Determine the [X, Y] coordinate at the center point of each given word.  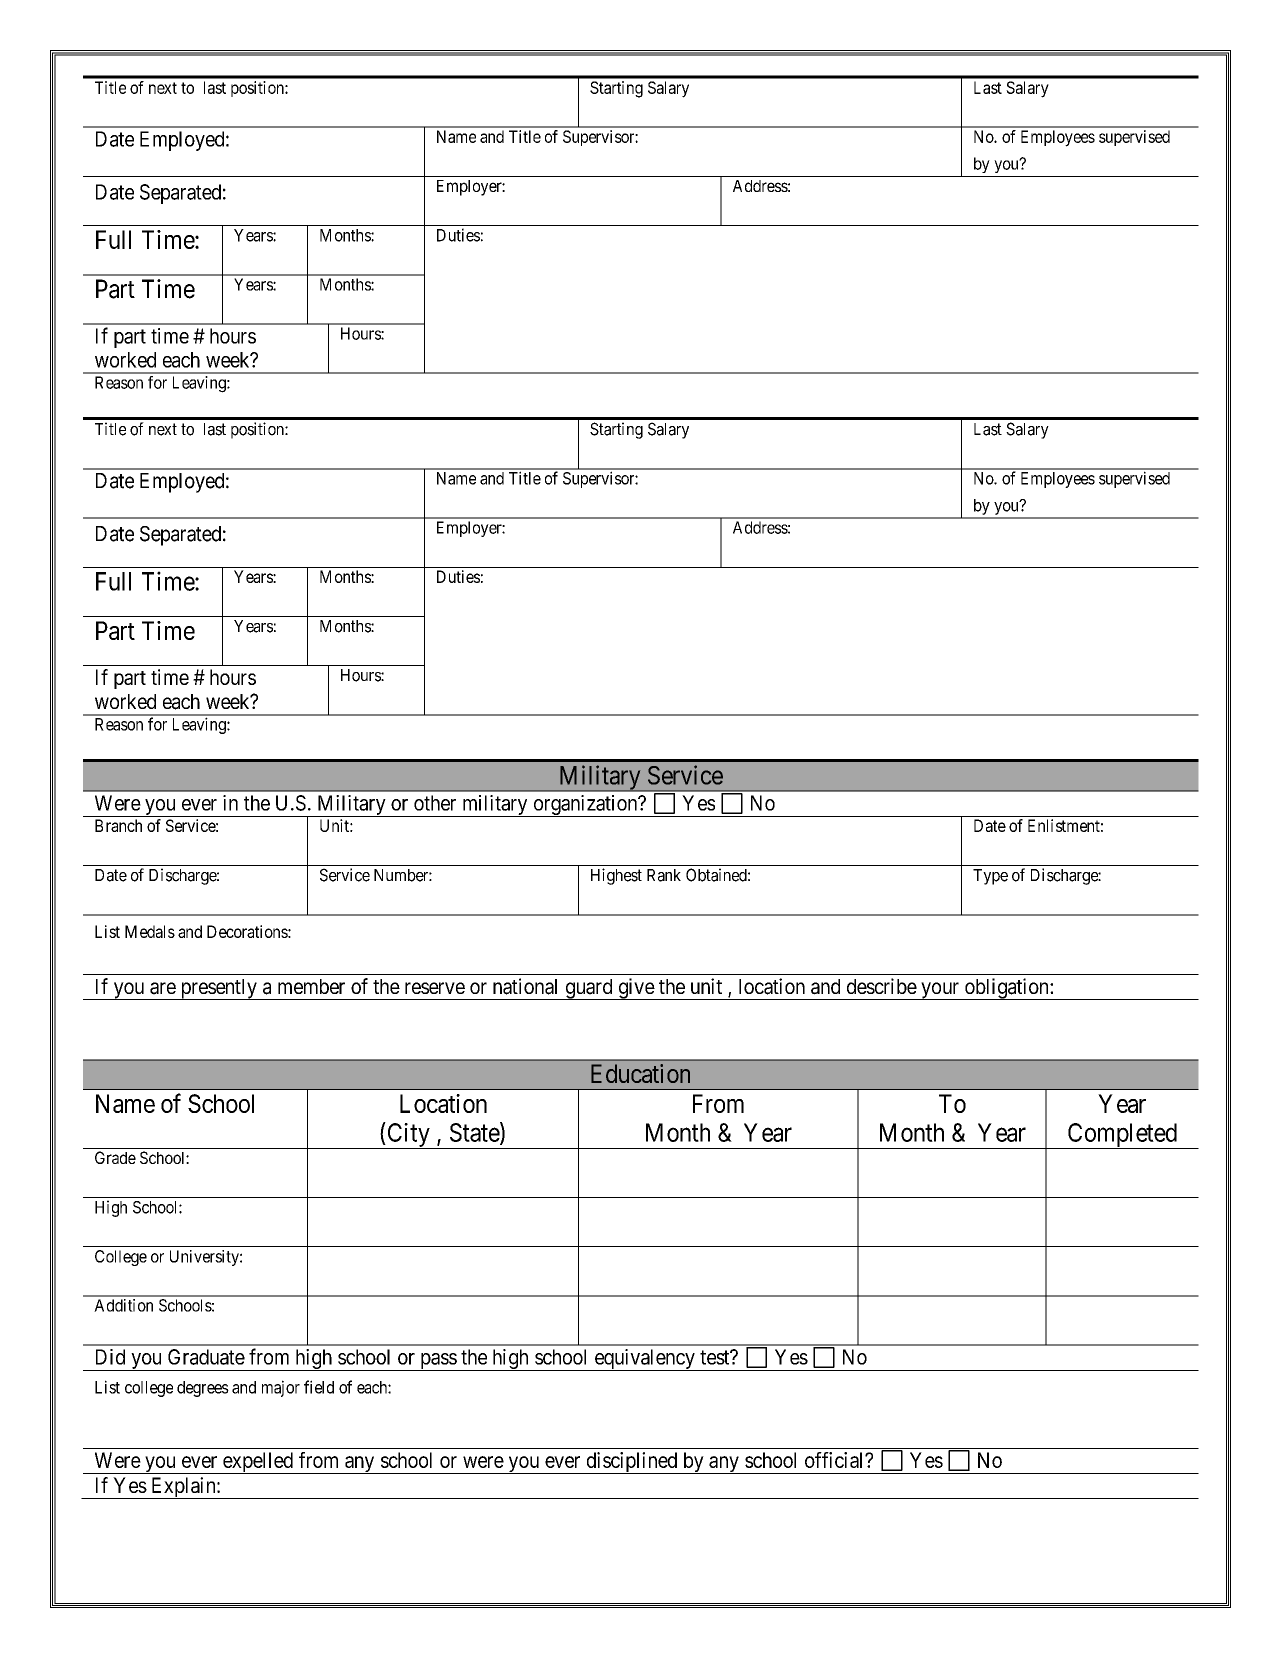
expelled [258, 1463]
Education [640, 1073]
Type [990, 877]
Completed [1122, 1136]
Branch [118, 825]
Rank [664, 875]
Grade [115, 1157]
